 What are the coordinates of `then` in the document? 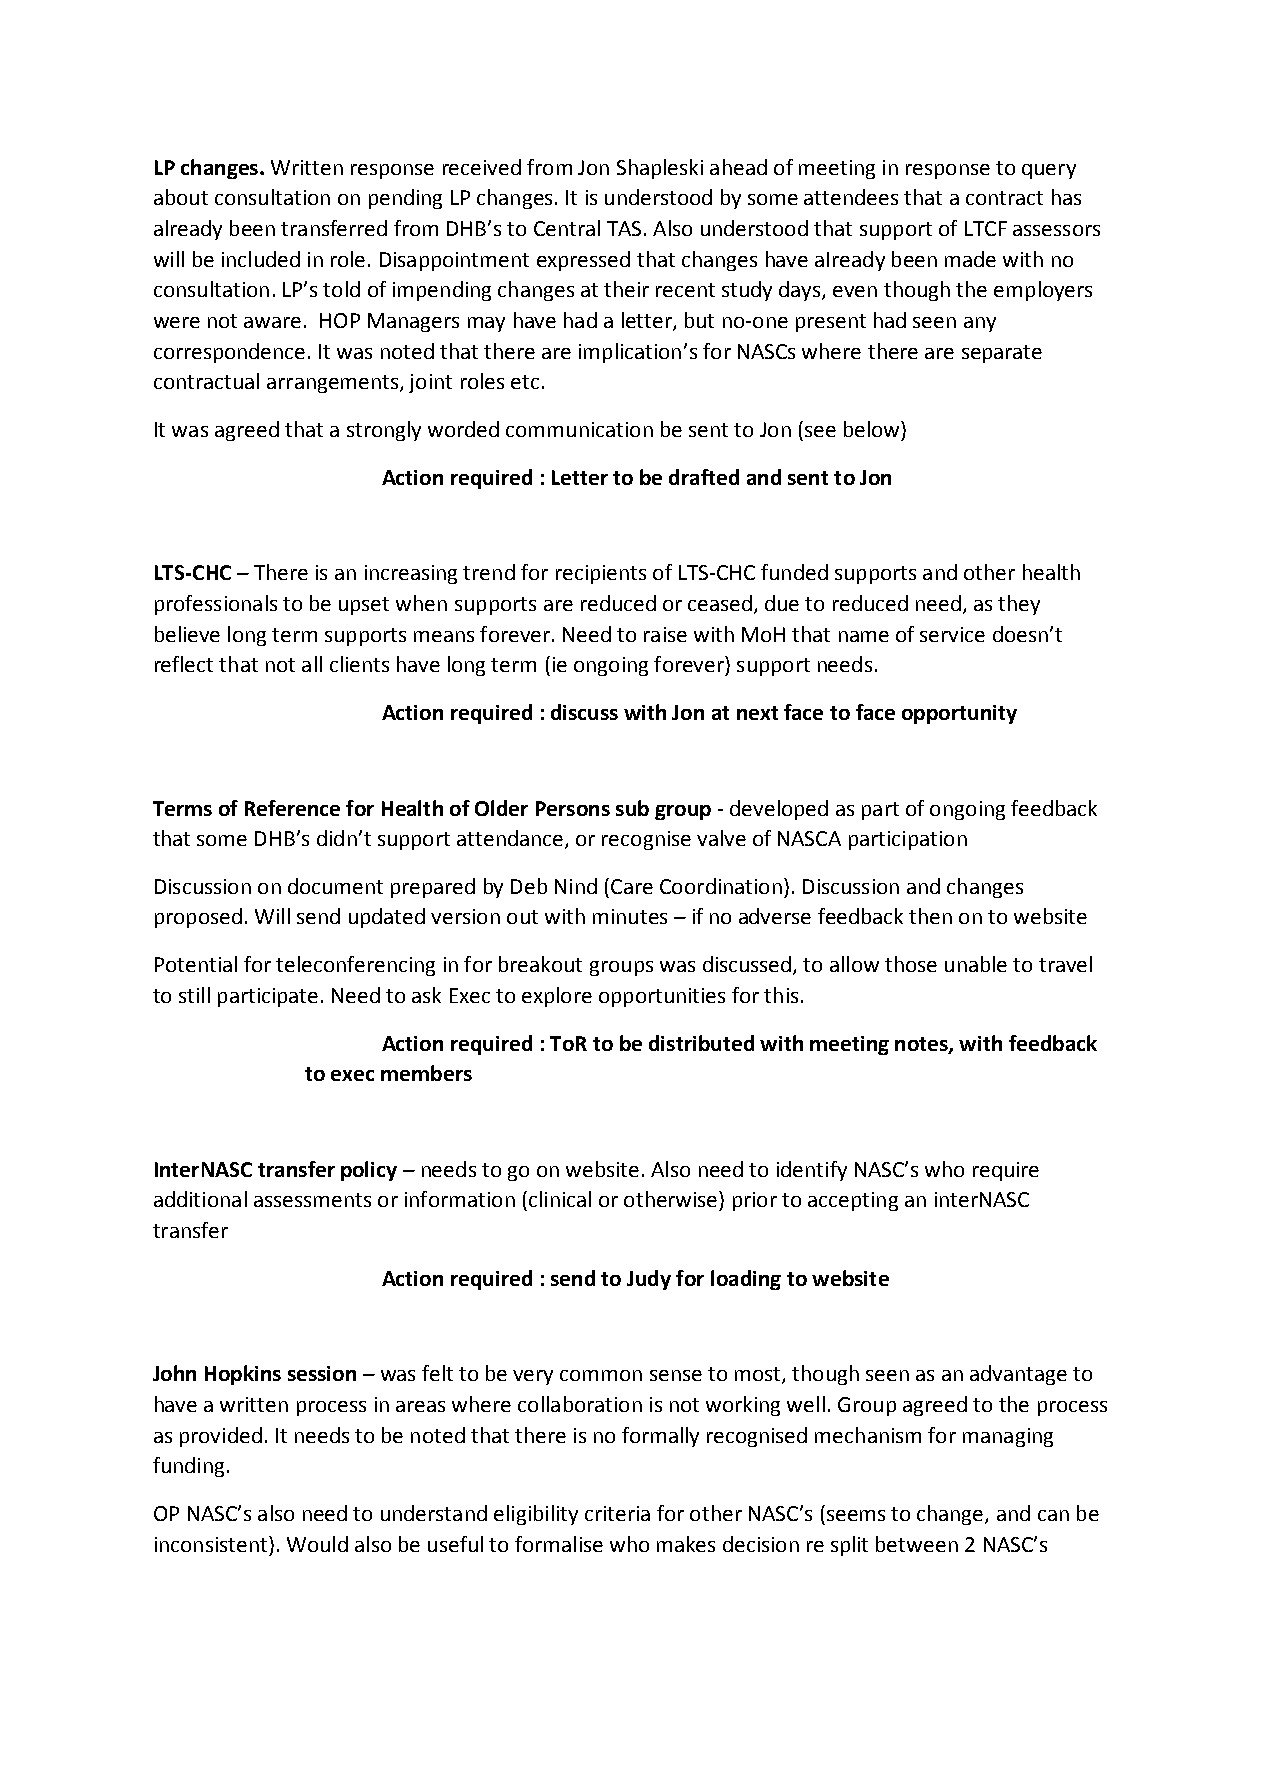 It's located at (930, 916).
